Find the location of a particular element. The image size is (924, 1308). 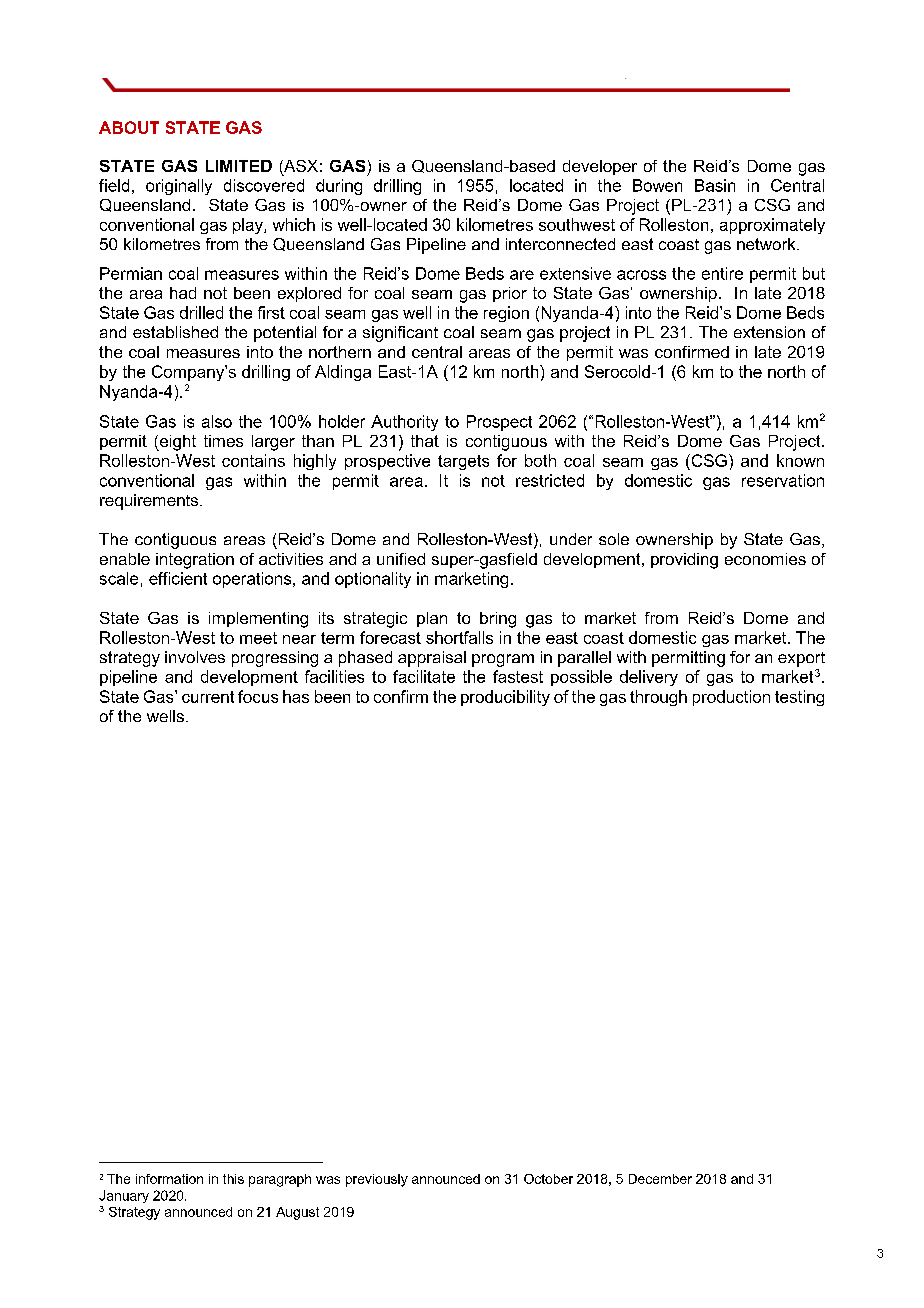

current is located at coordinates (208, 697).
